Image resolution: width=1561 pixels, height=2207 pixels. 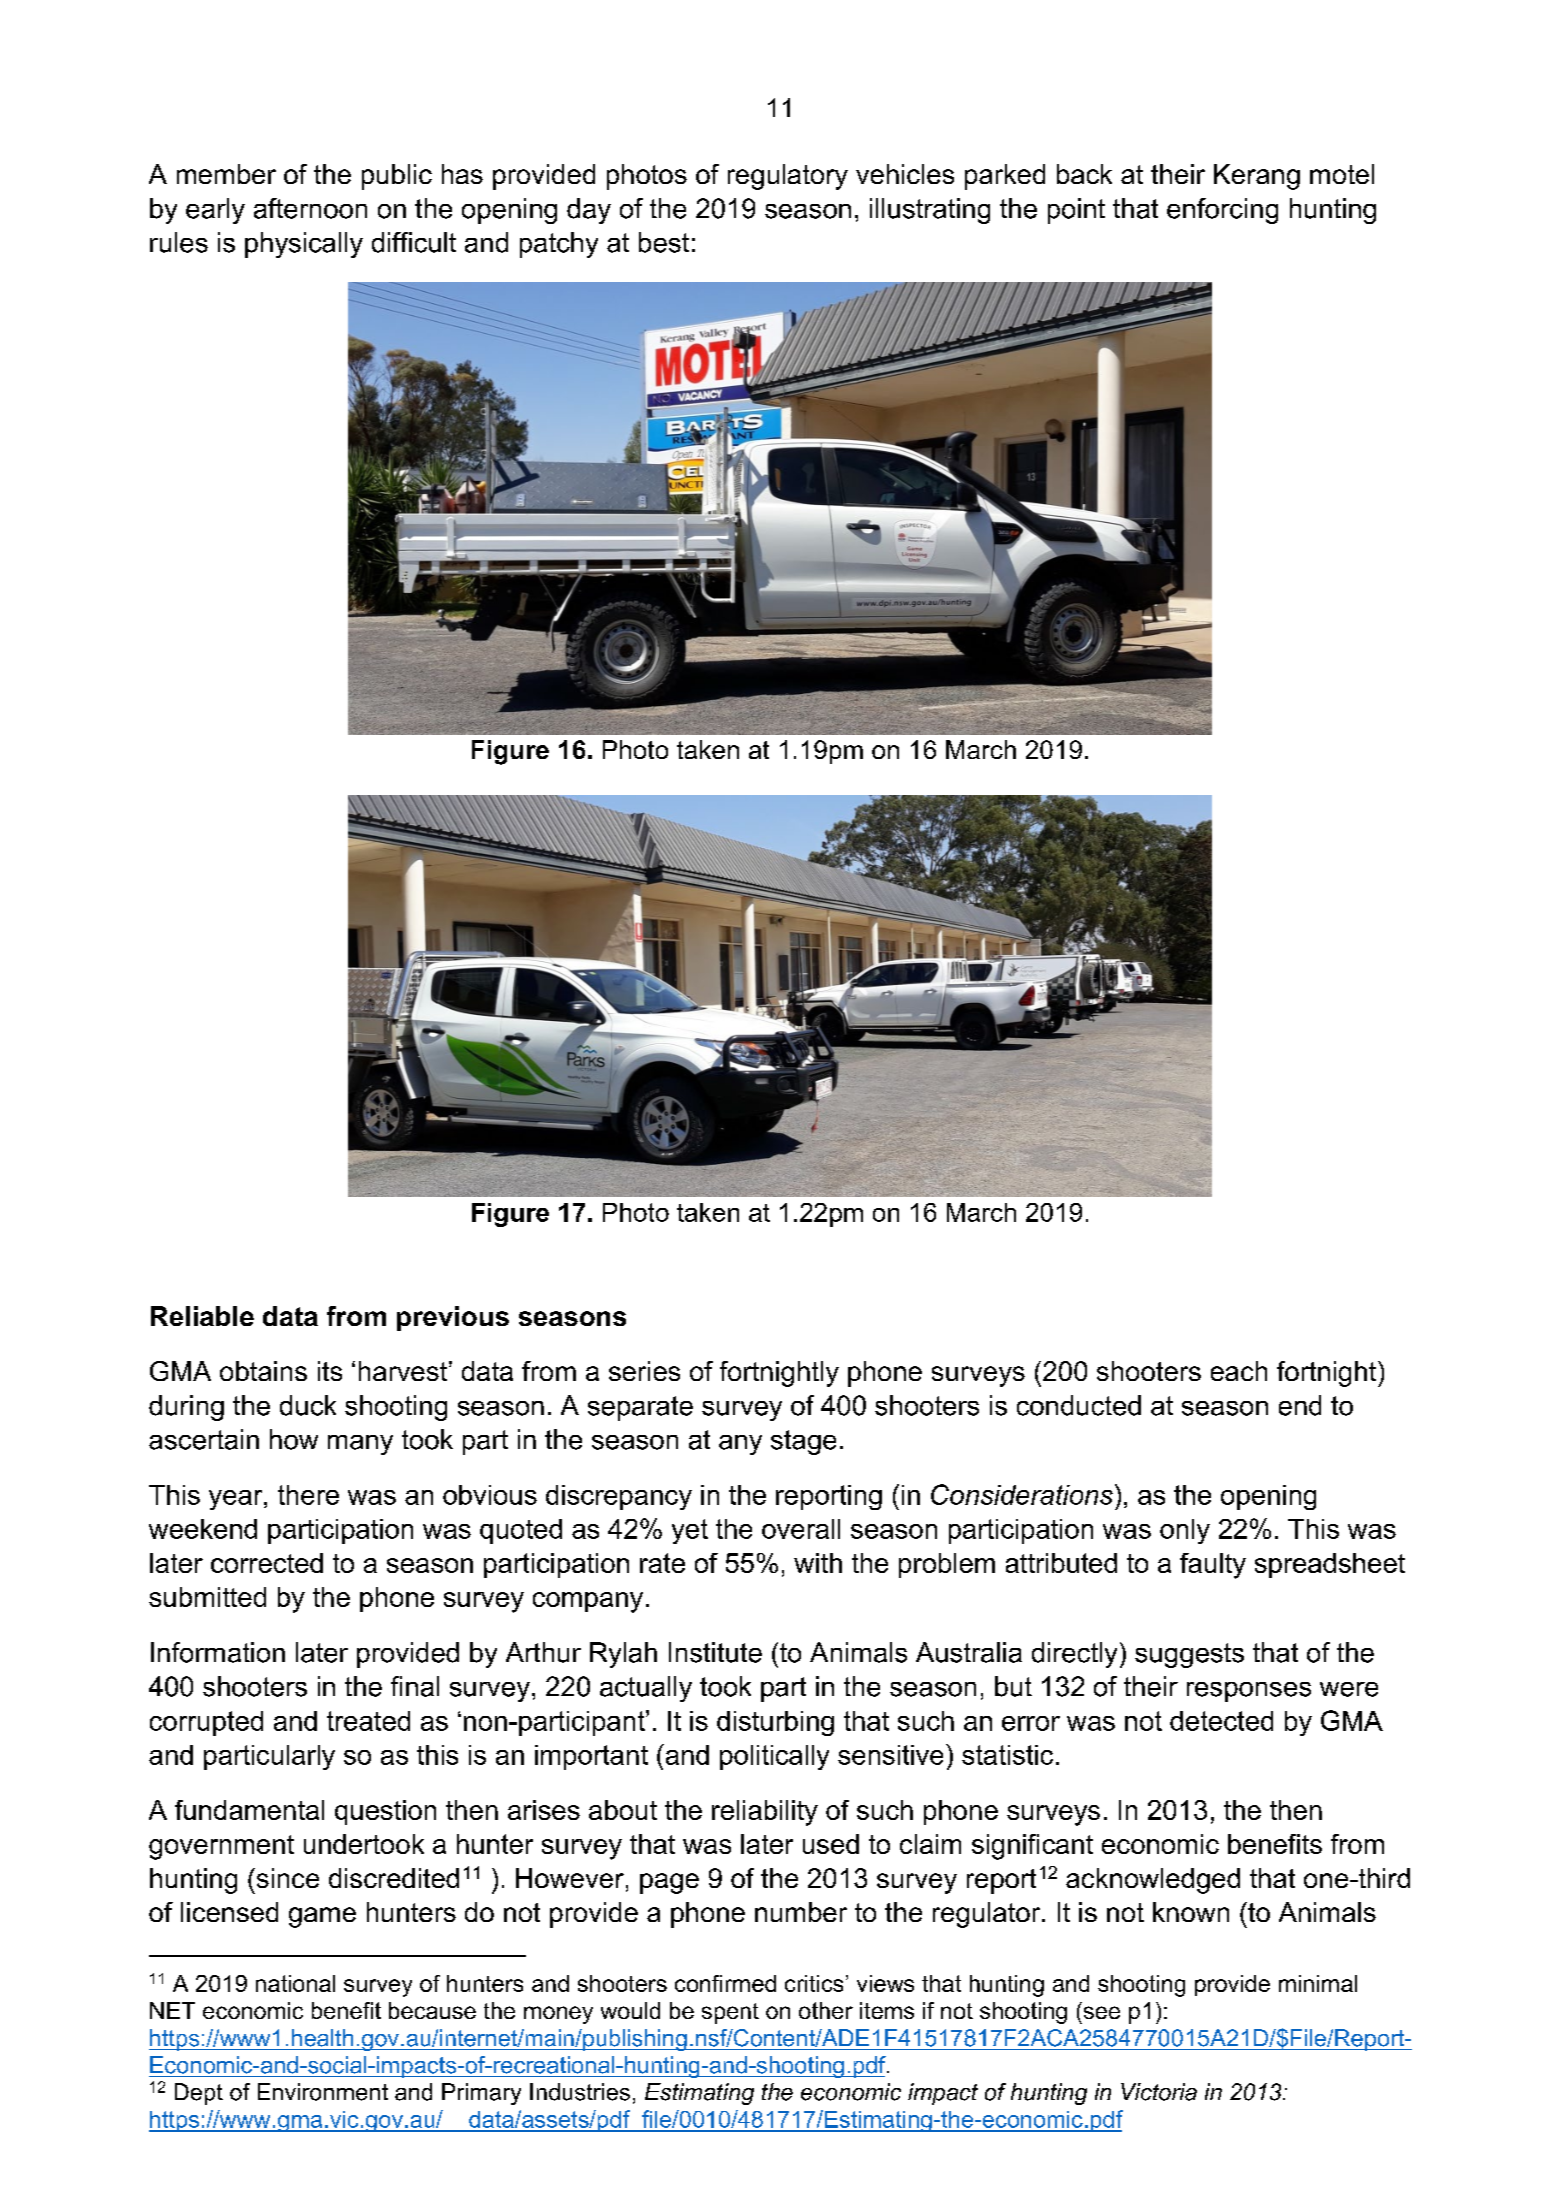 I want to click on physically, so click(x=304, y=245).
